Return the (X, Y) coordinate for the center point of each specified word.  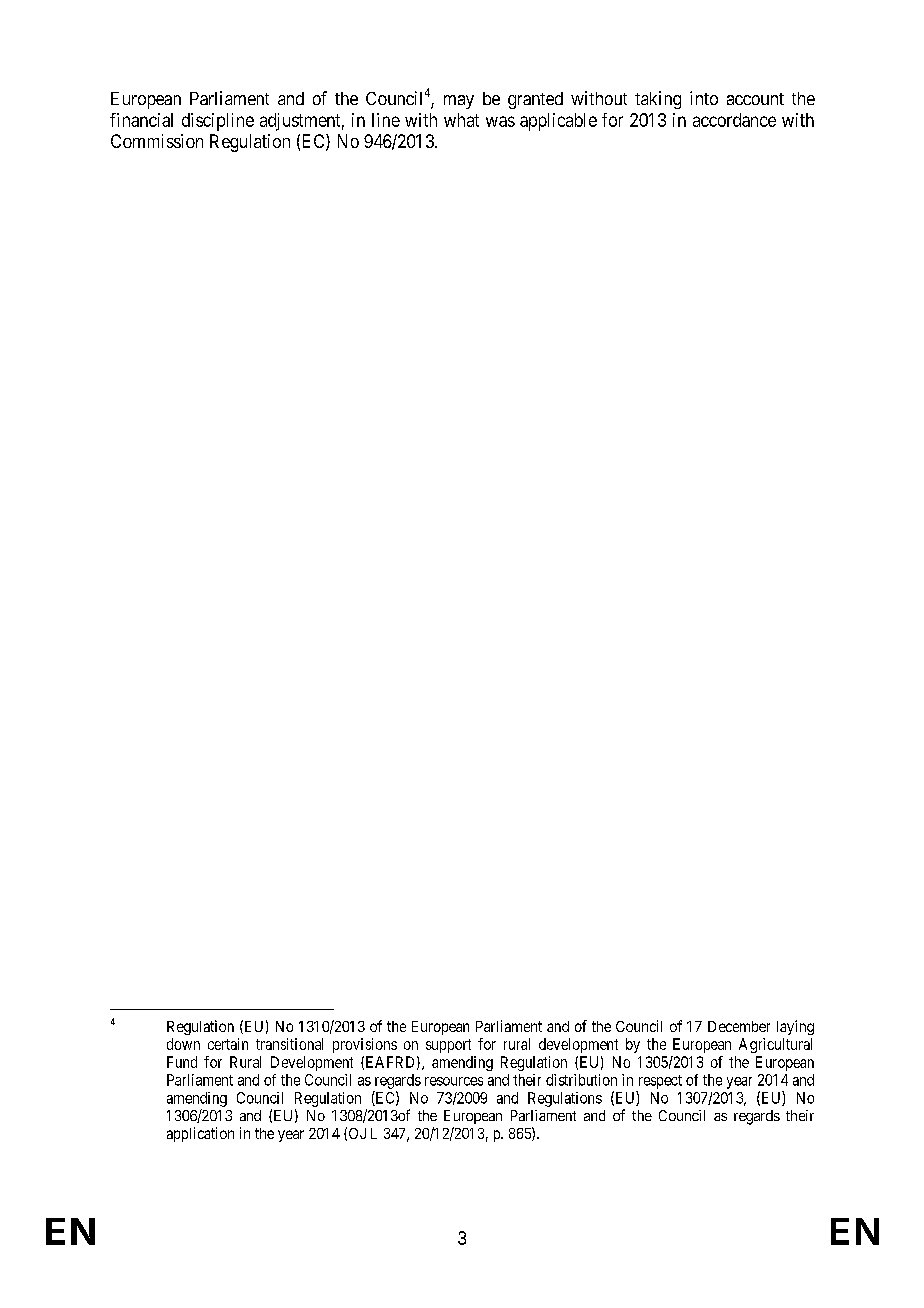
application (200, 1134)
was (500, 121)
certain (228, 1044)
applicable (558, 122)
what (461, 120)
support (448, 1046)
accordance (734, 120)
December (739, 1026)
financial (141, 120)
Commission (157, 141)
